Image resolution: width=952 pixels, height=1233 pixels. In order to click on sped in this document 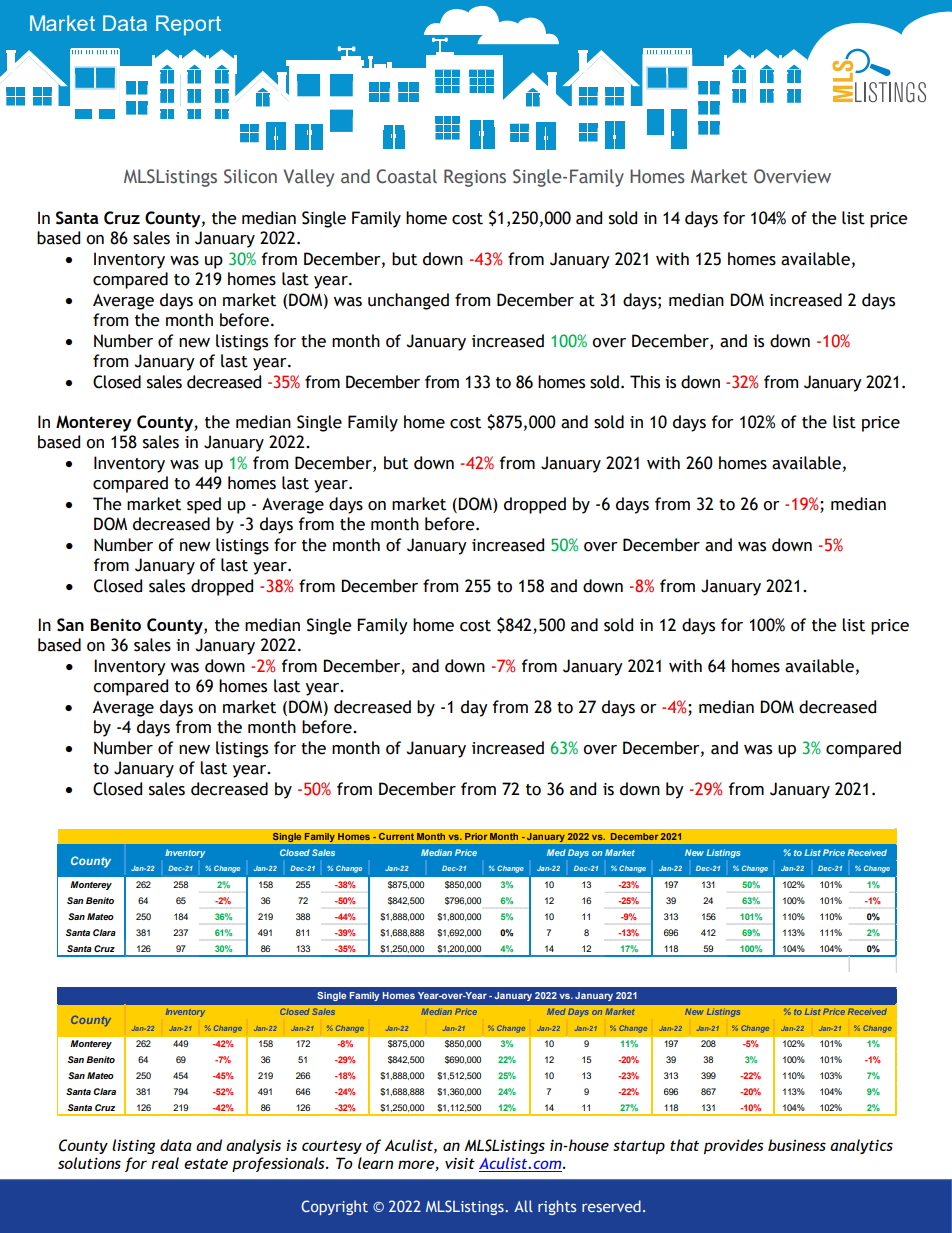, I will do `click(204, 505)`.
